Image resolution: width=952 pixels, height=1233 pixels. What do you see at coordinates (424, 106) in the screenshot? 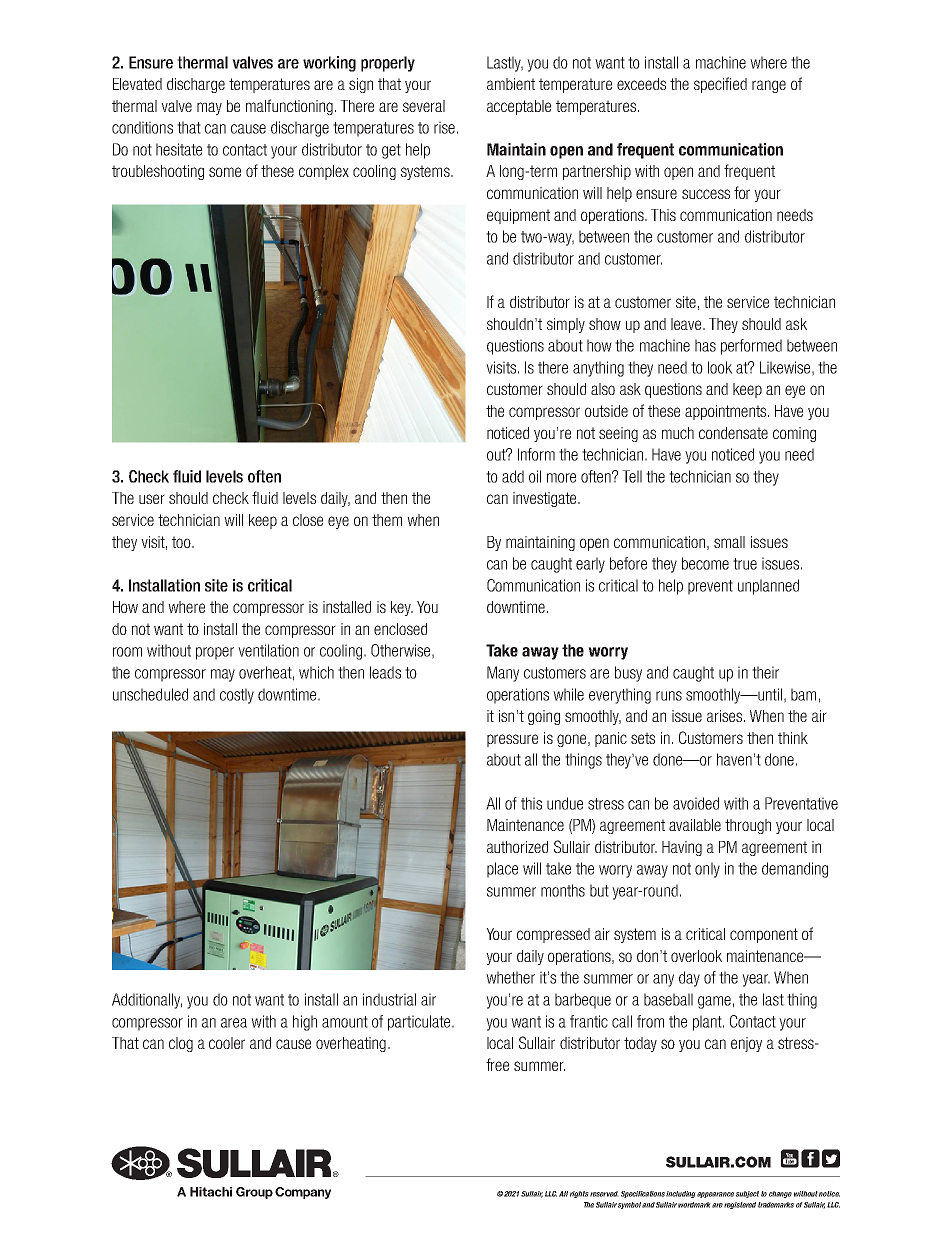
I see `several` at bounding box center [424, 106].
